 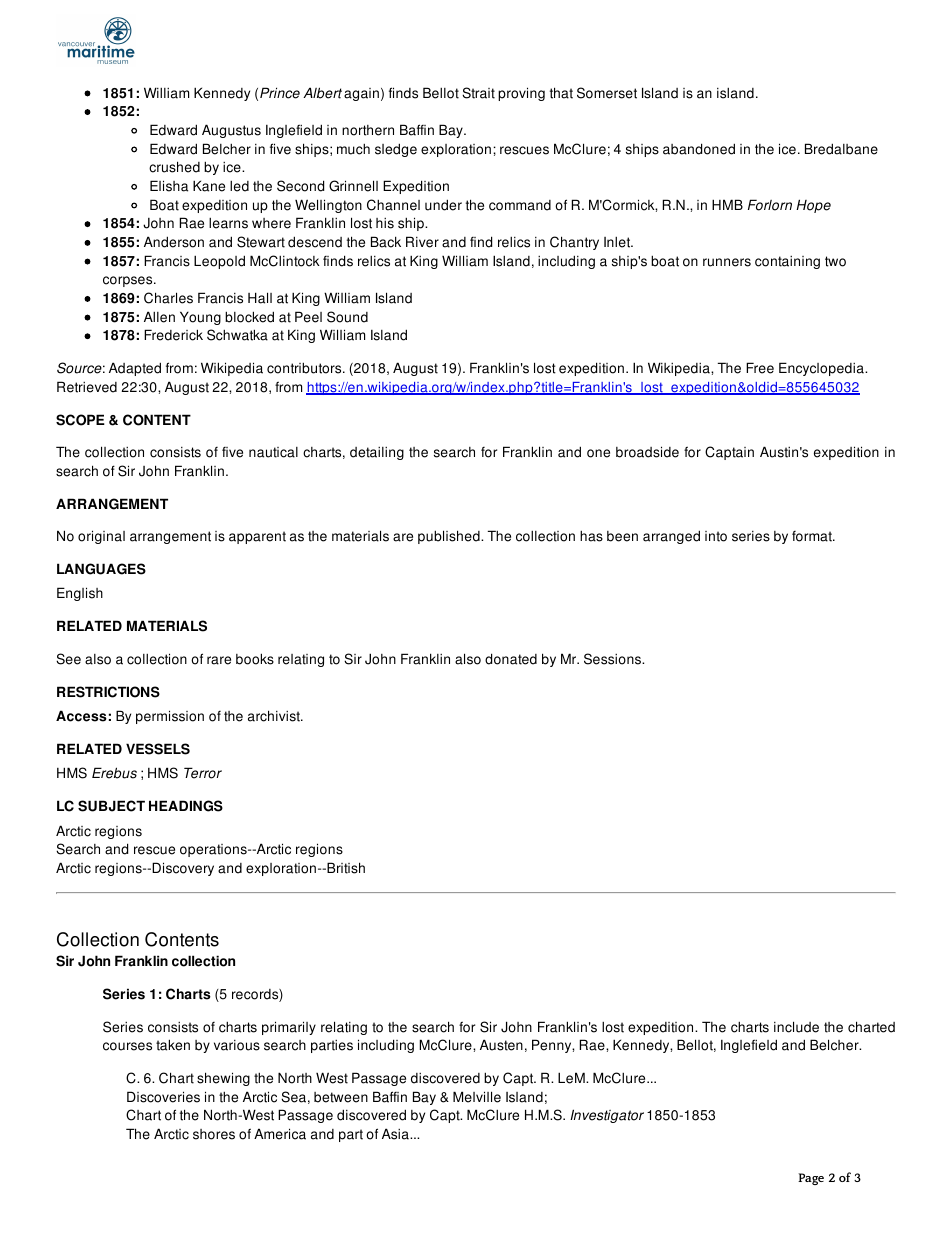 I want to click on Free, so click(x=760, y=368).
